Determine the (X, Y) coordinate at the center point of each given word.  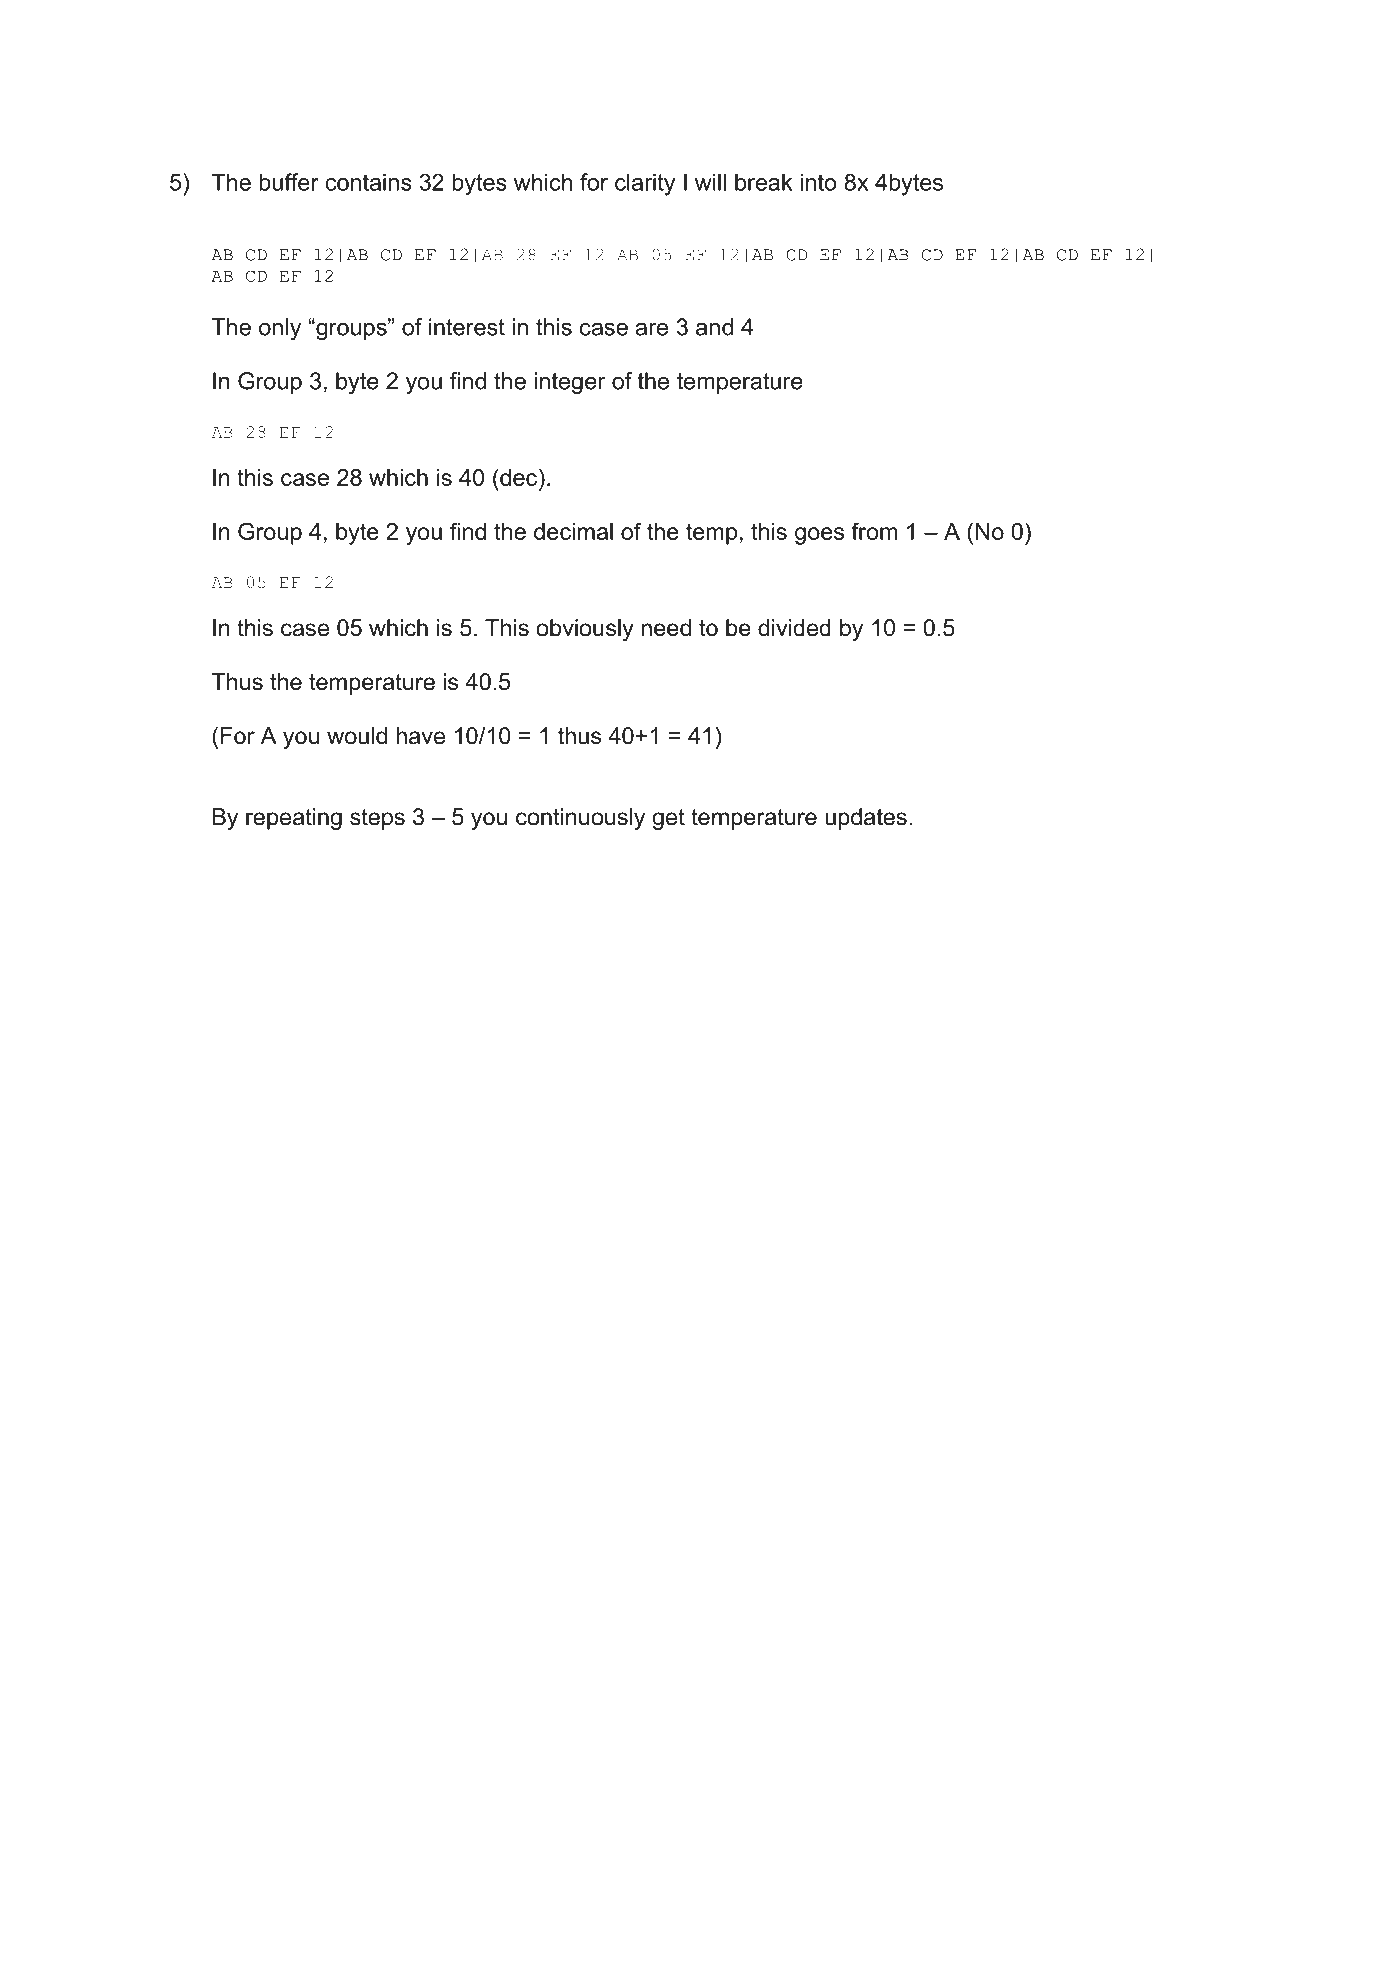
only (280, 329)
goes (819, 536)
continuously (580, 819)
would (357, 736)
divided (794, 628)
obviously (585, 630)
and (714, 327)
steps (377, 819)
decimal (573, 531)
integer (570, 383)
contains (368, 182)
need (666, 628)
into (818, 182)
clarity (645, 184)
